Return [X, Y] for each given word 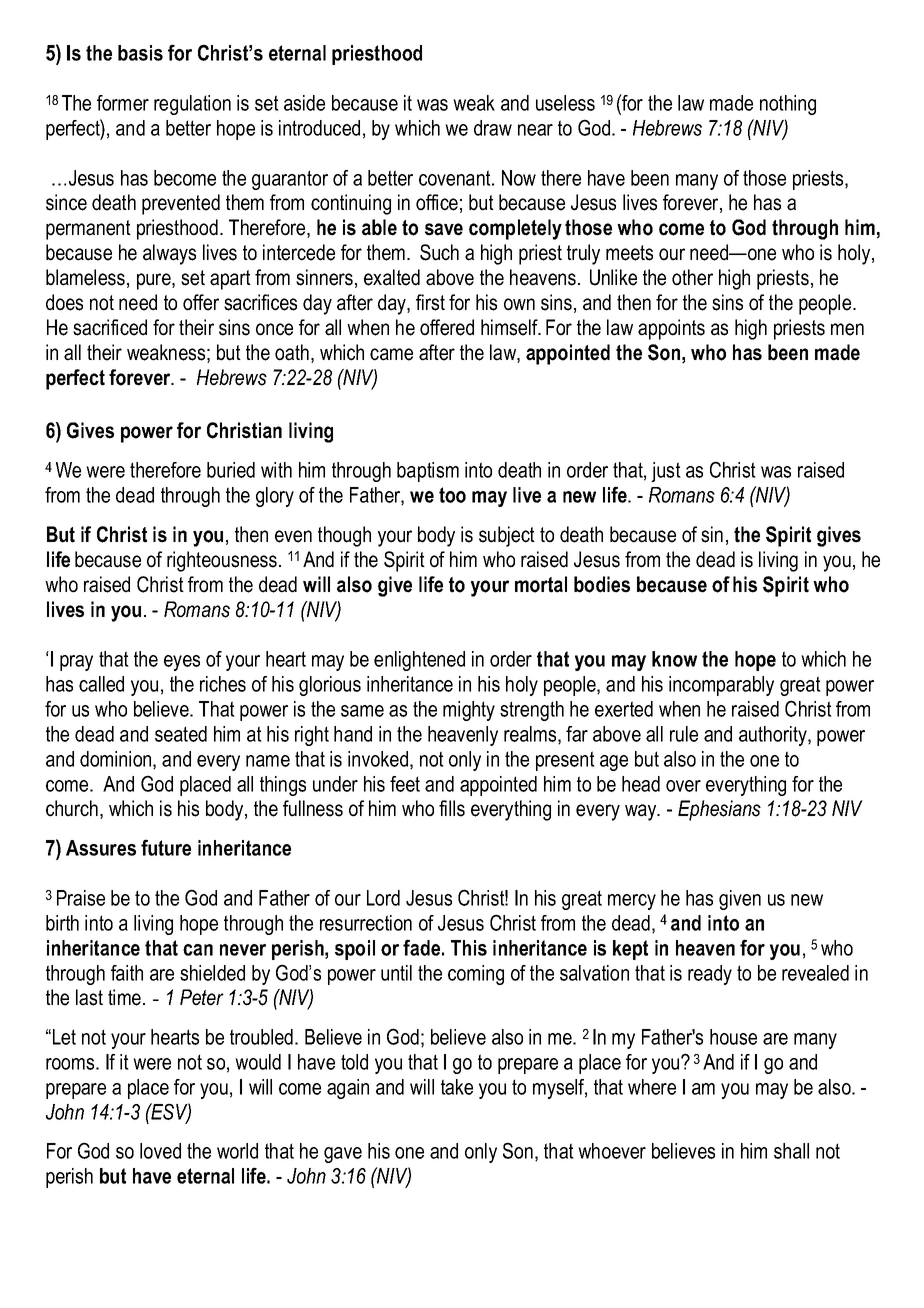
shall [791, 1151]
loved [160, 1151]
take [457, 1087]
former [123, 103]
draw [493, 128]
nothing [788, 105]
